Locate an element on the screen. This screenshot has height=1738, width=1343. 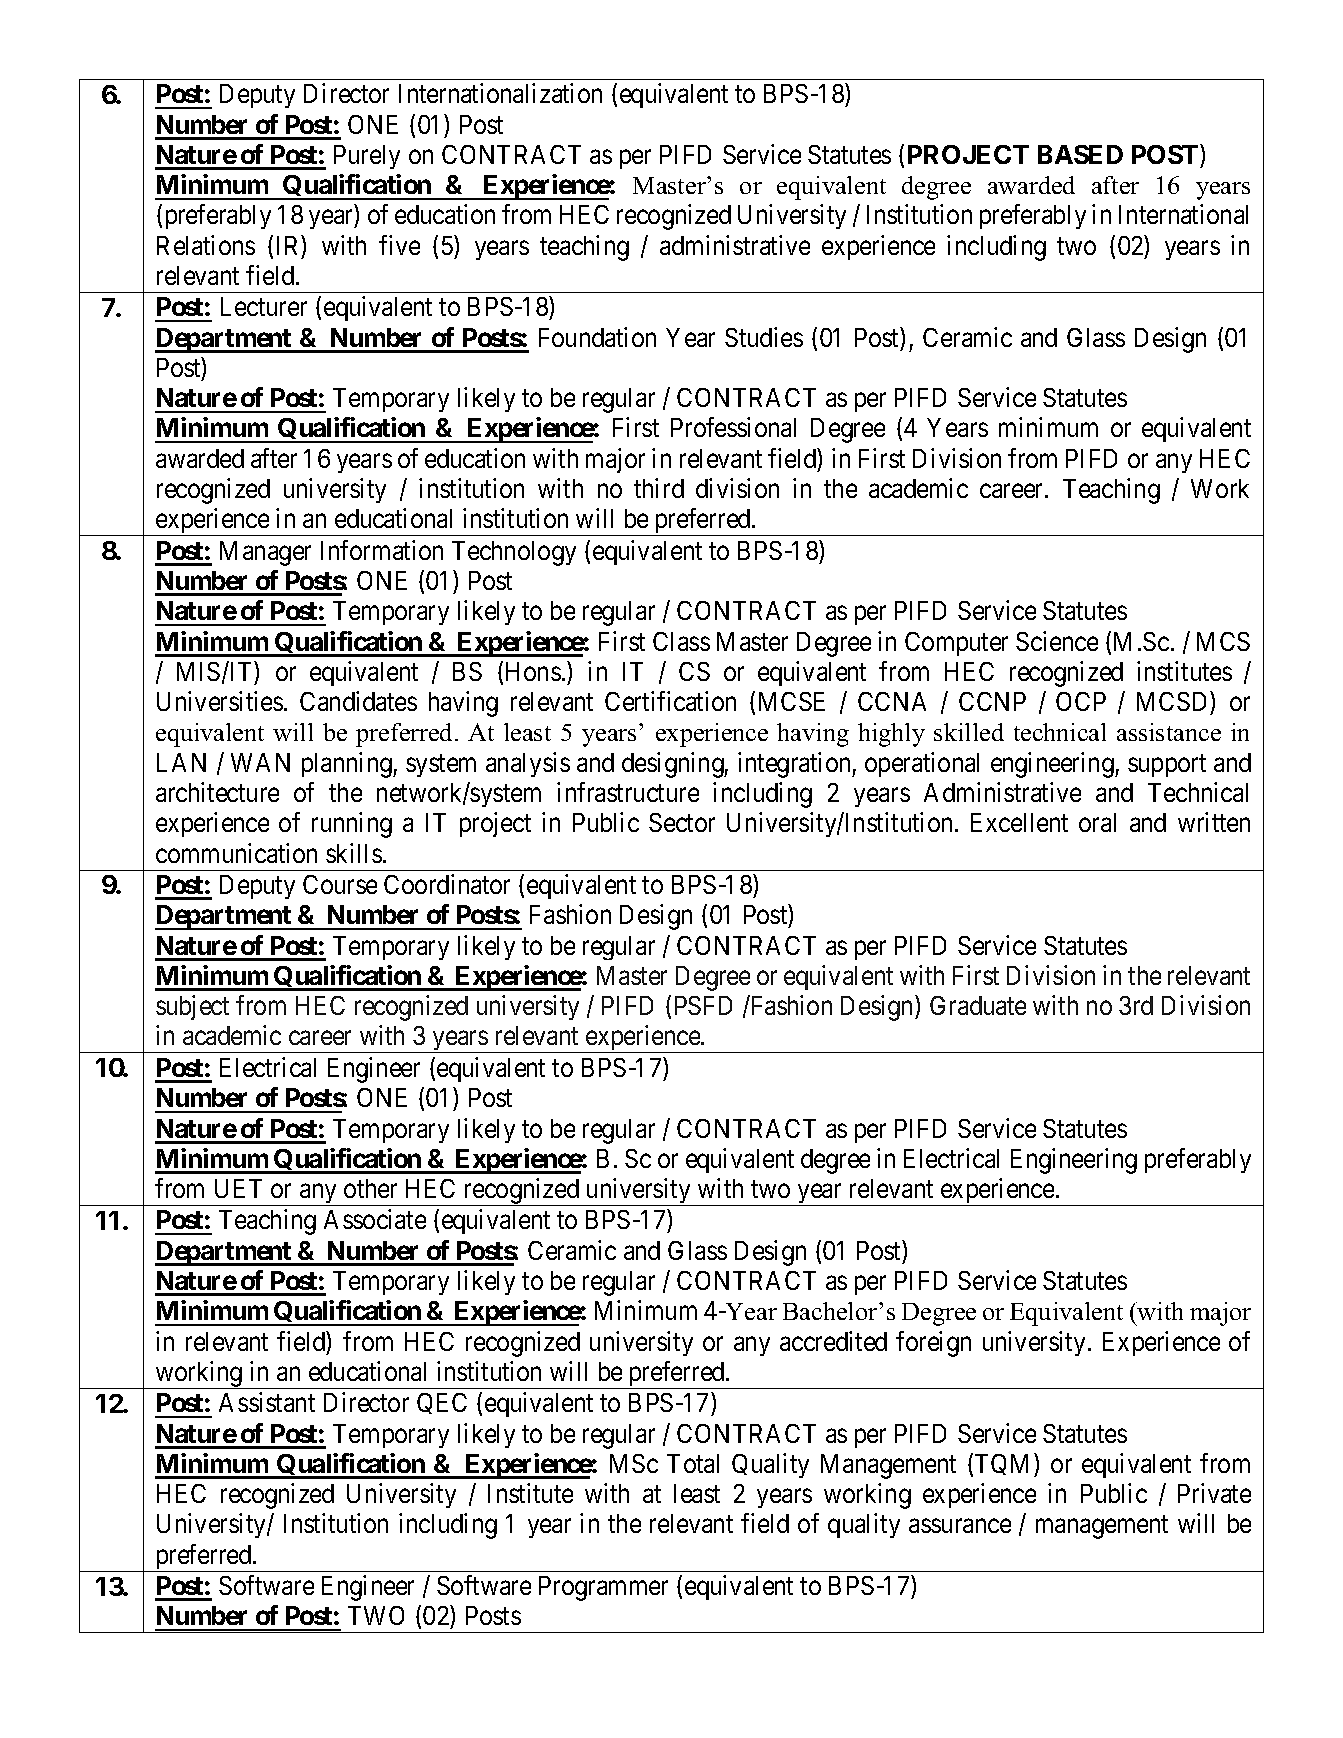
Graduate is located at coordinates (978, 1005).
